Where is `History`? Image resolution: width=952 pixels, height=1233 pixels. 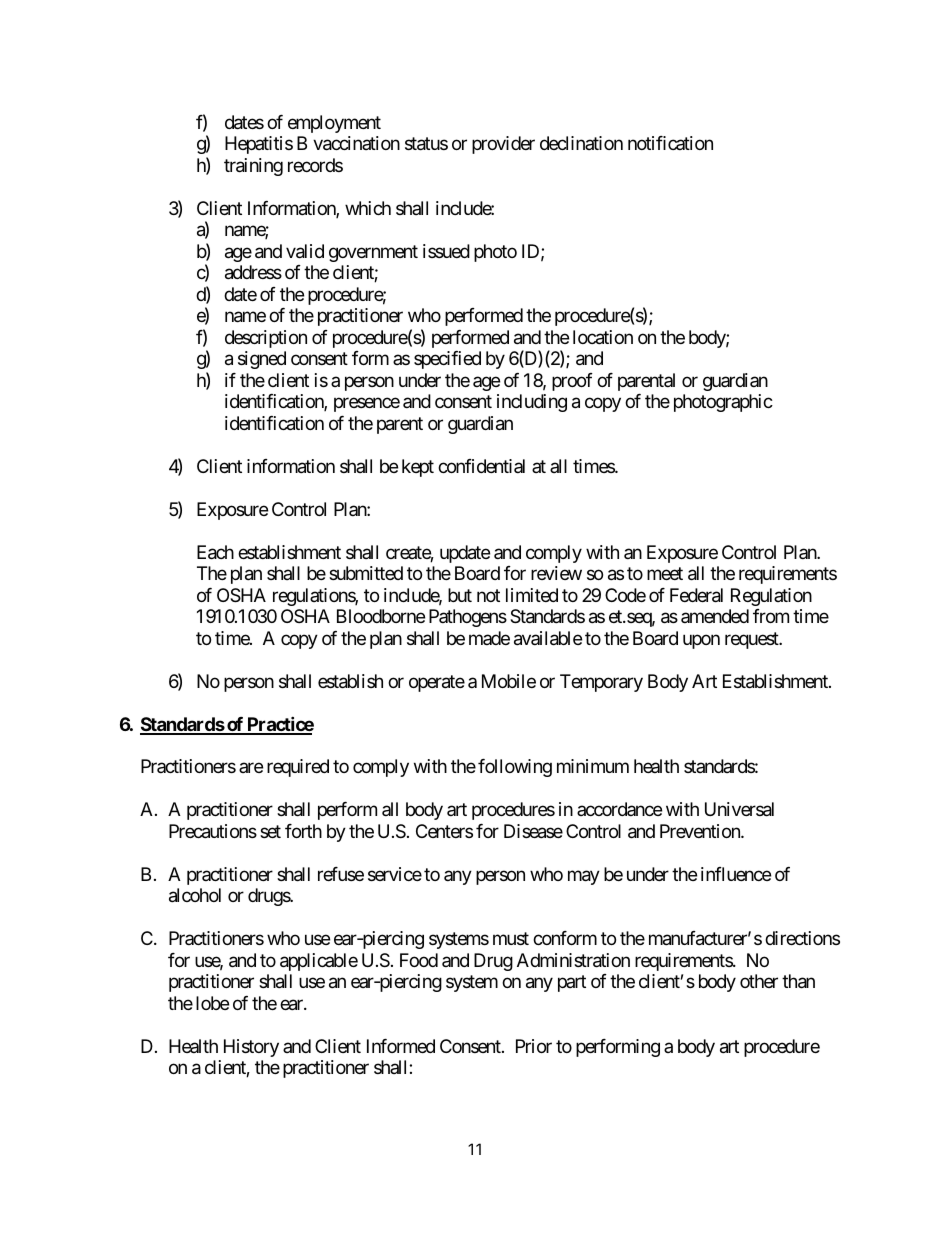
History is located at coordinates (251, 1048).
